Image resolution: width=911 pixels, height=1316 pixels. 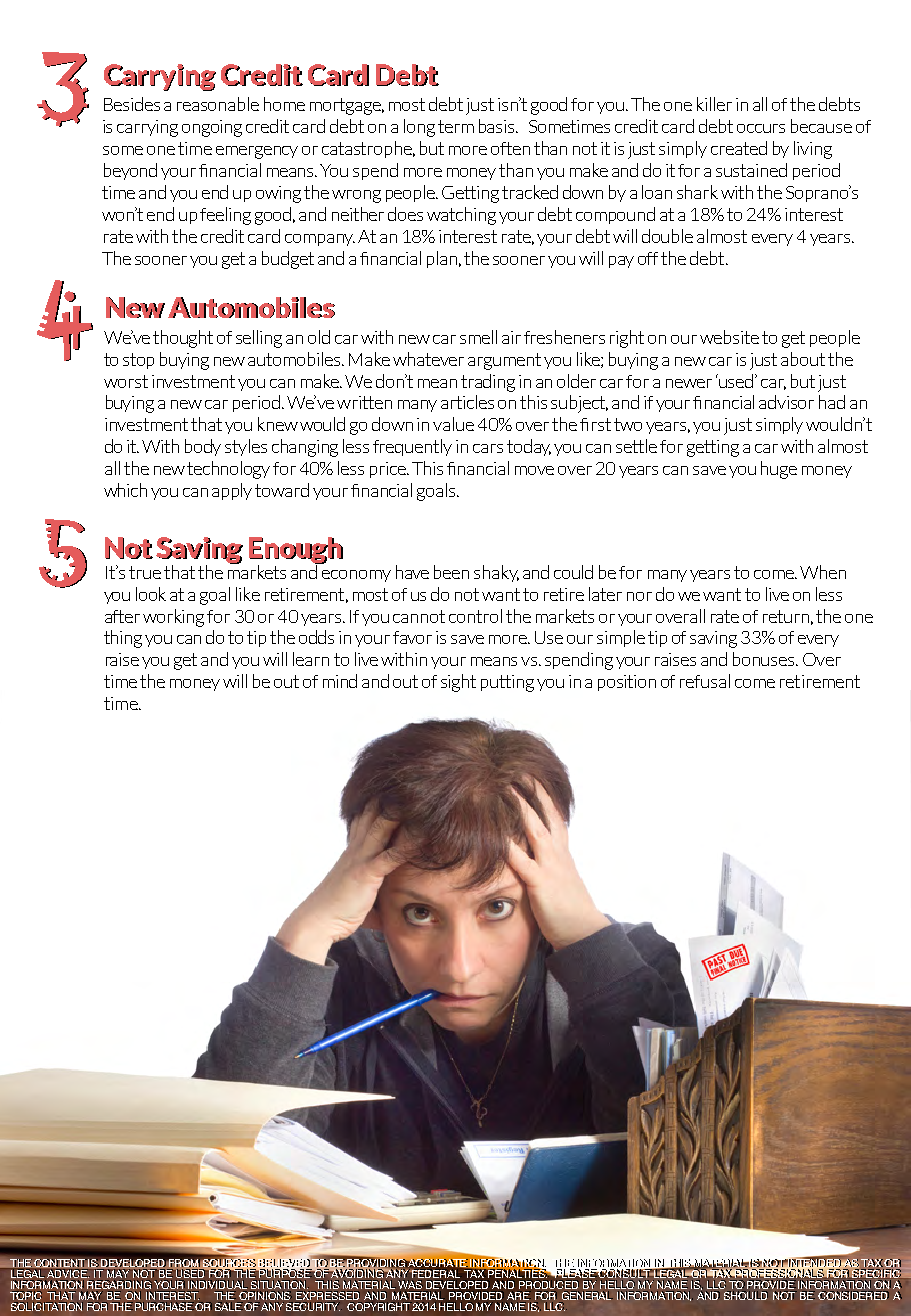 What do you see at coordinates (729, 337) in the screenshot?
I see `website` at bounding box center [729, 337].
